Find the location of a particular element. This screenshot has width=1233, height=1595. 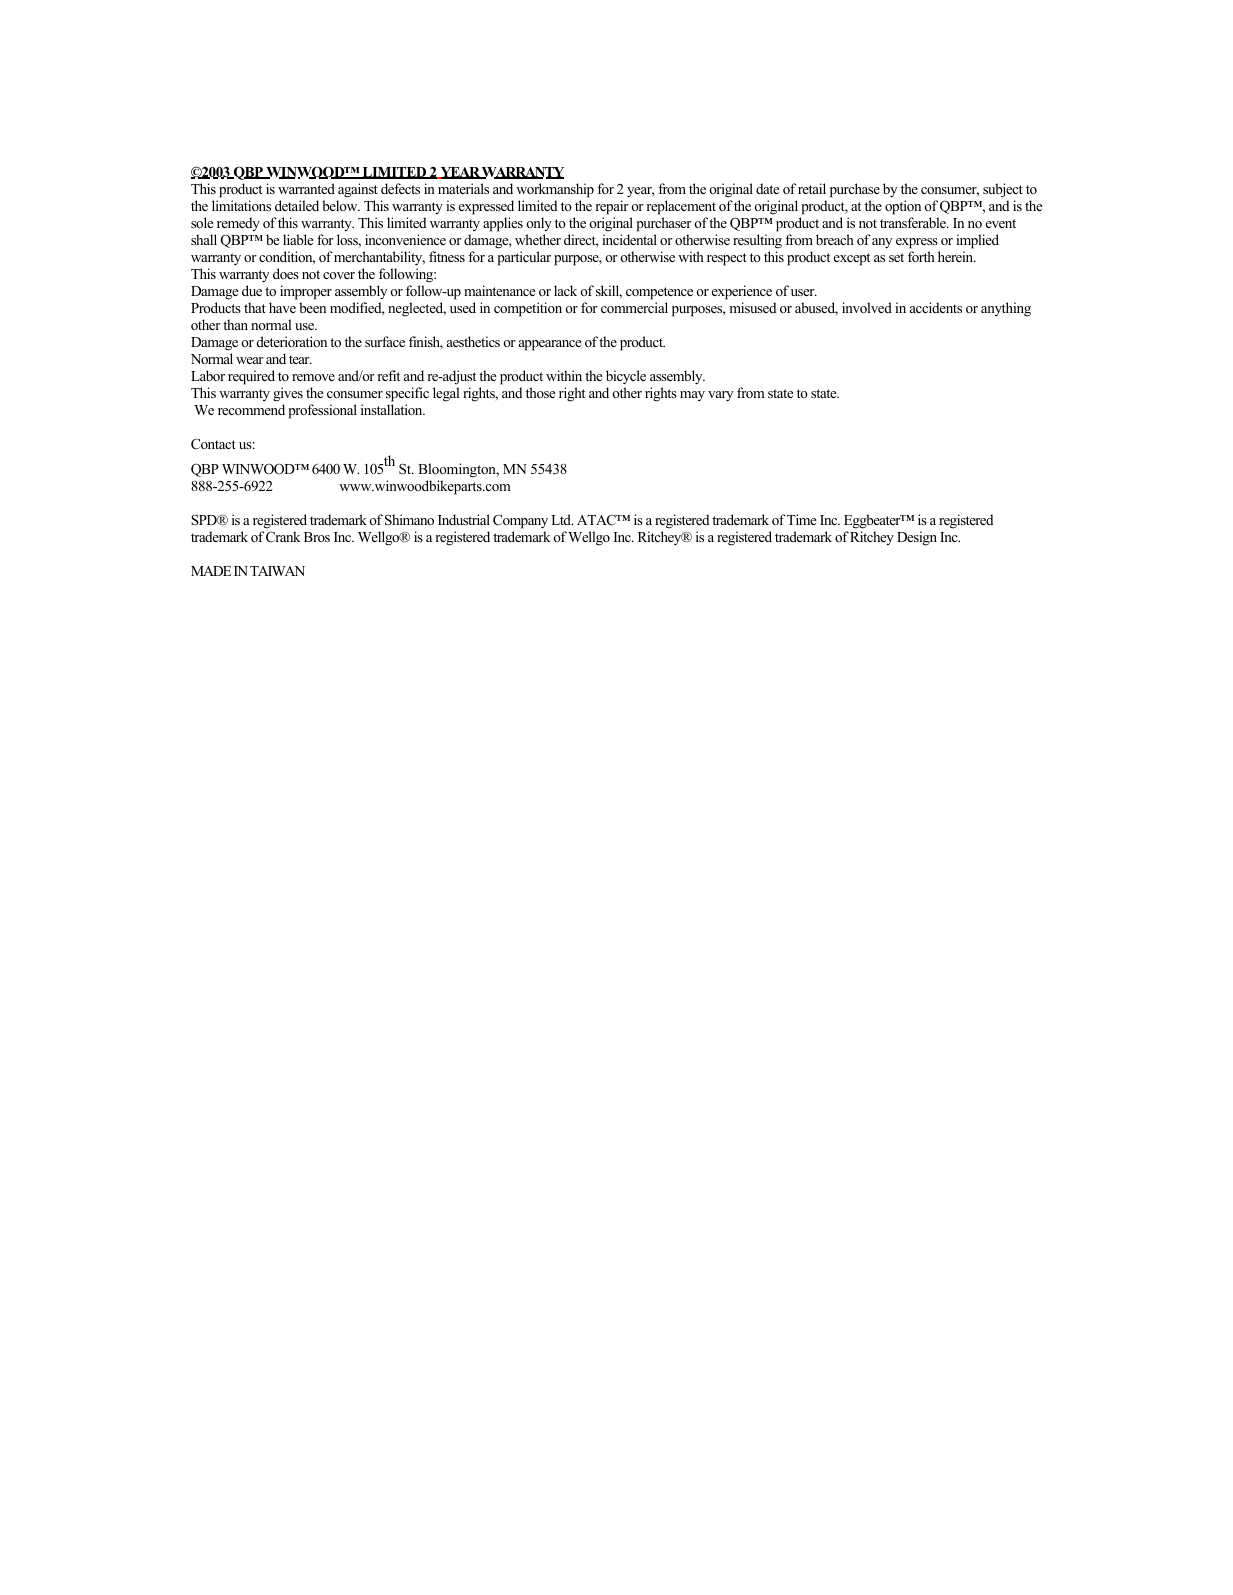

vary is located at coordinates (720, 396).
